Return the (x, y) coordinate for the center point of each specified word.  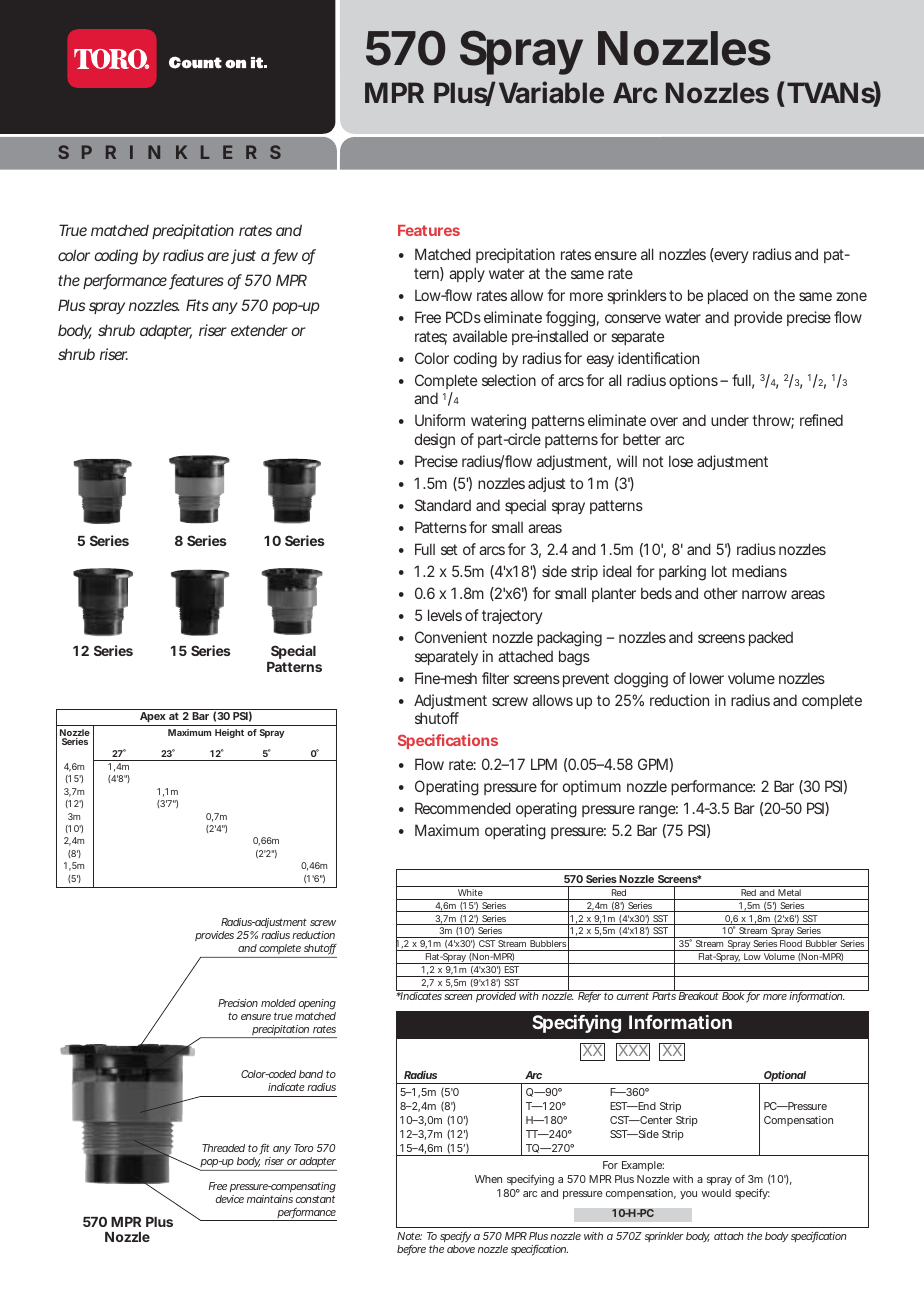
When (488, 1179)
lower (707, 678)
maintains (270, 1199)
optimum (592, 787)
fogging (570, 319)
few (285, 256)
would (716, 1193)
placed (728, 297)
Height (229, 733)
